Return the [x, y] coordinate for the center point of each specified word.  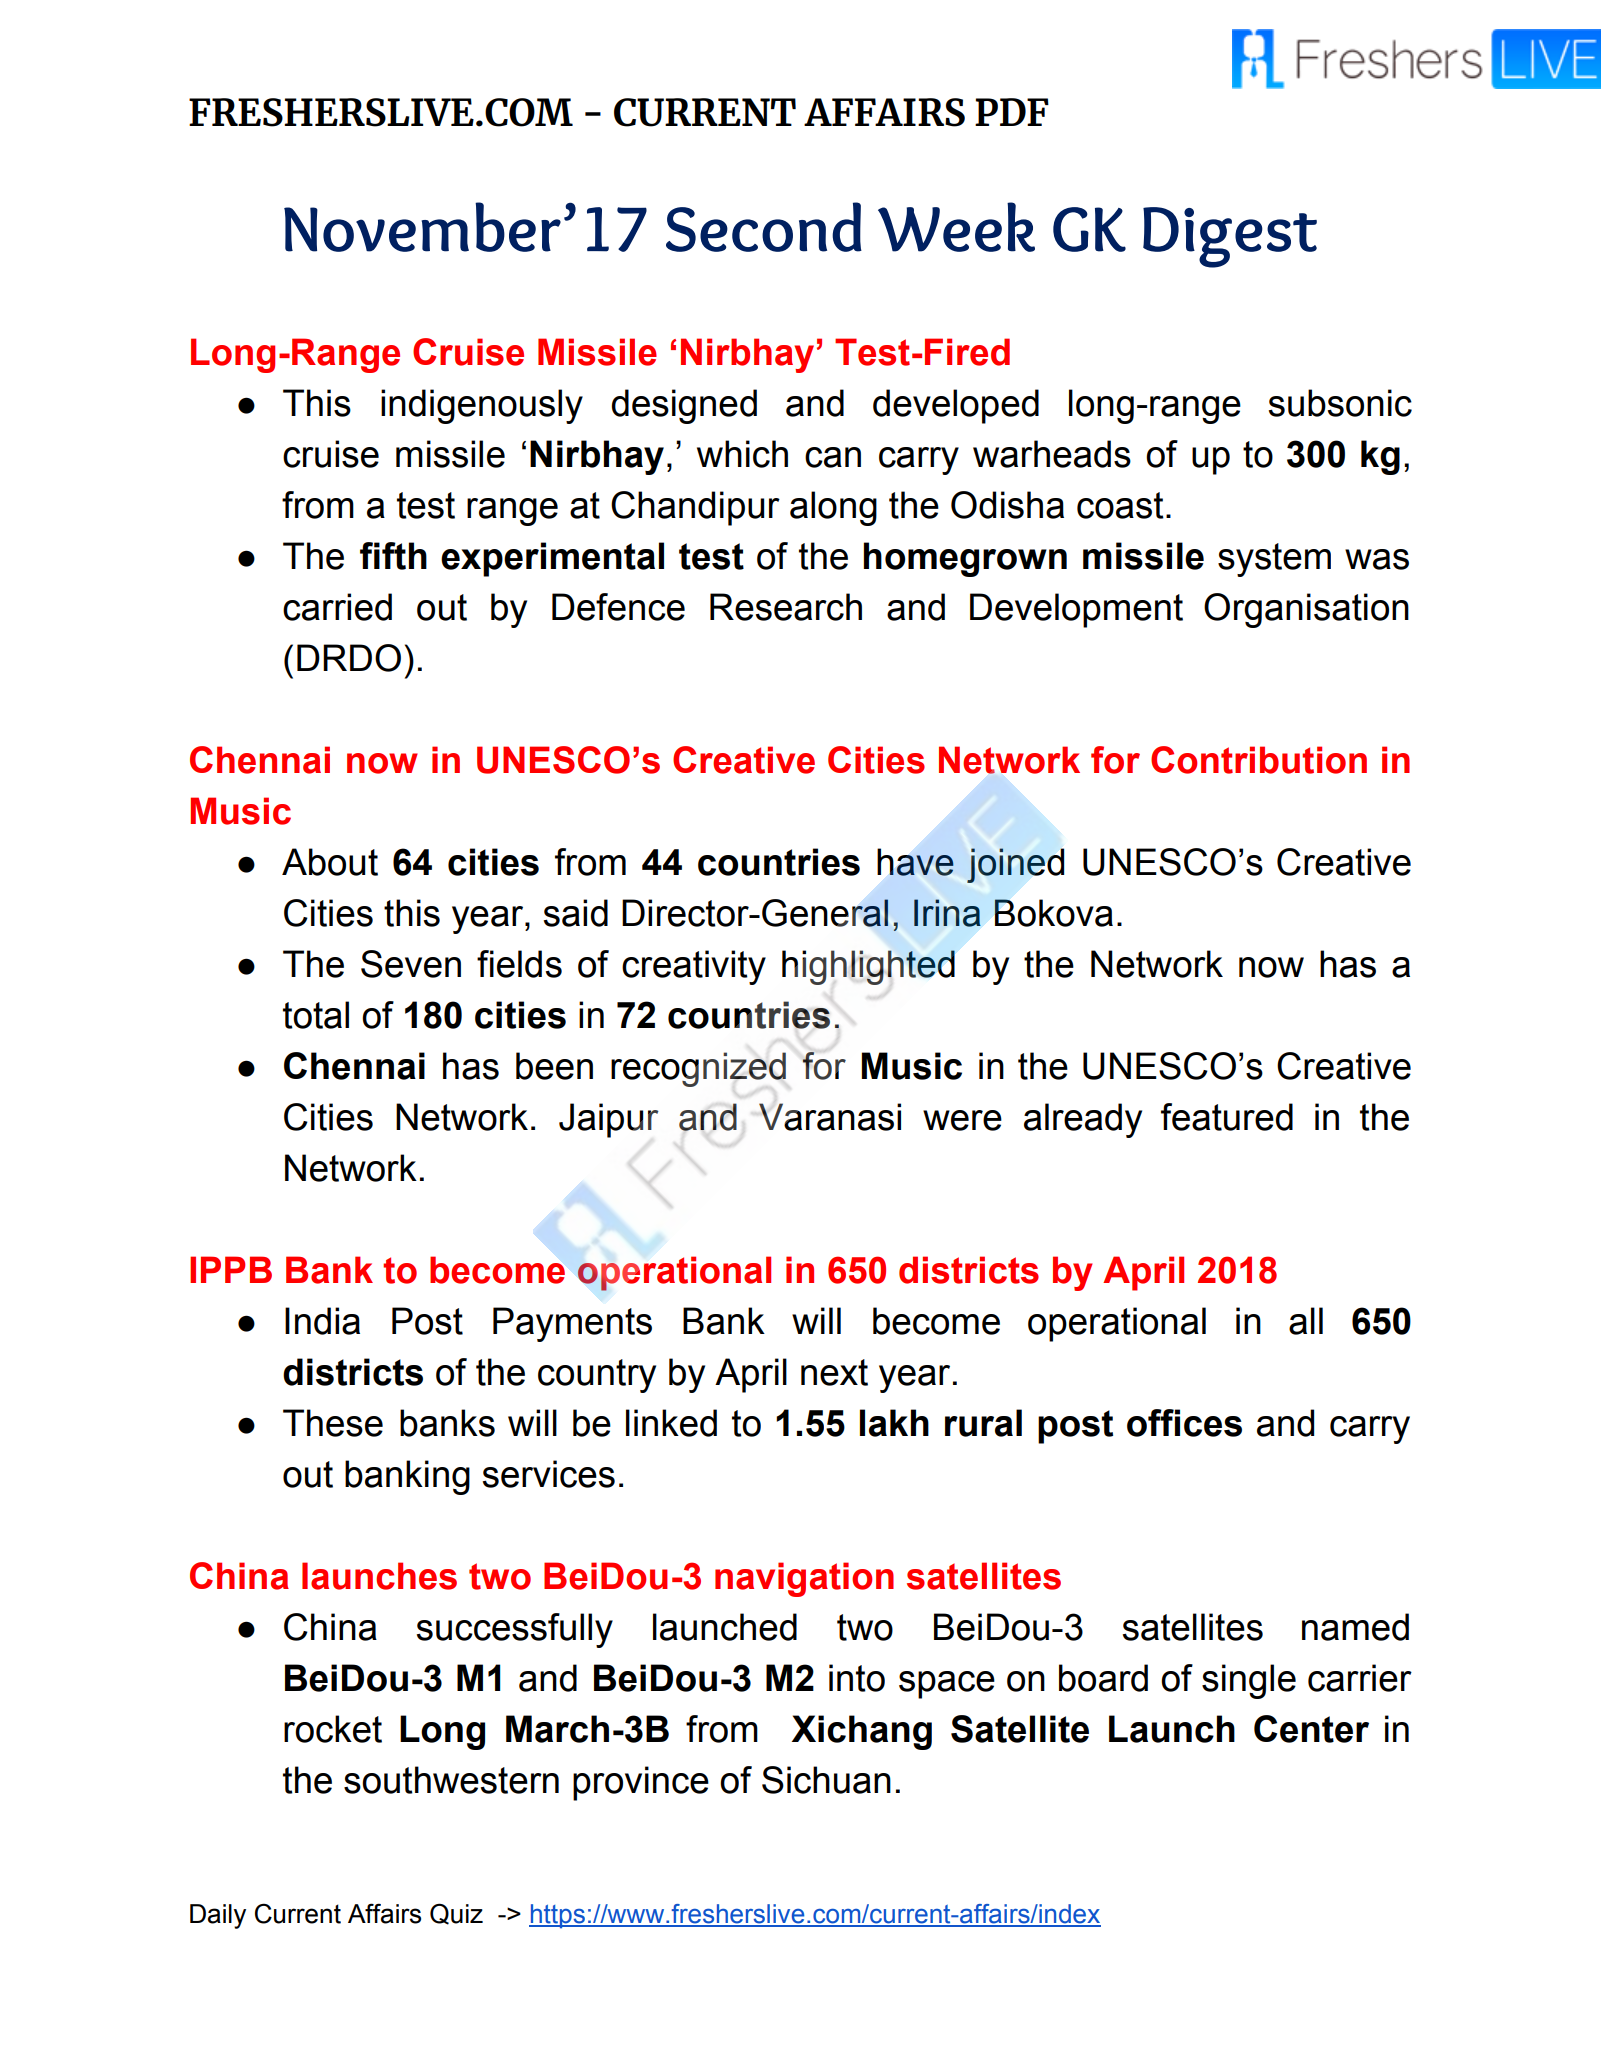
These [333, 1423]
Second [764, 227]
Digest [1230, 237]
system [1274, 560]
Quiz [456, 1914]
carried [337, 607]
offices [1184, 1423]
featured [1227, 1117]
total [316, 1015]
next [834, 1372]
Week [956, 227]
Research [786, 607]
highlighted [868, 967]
